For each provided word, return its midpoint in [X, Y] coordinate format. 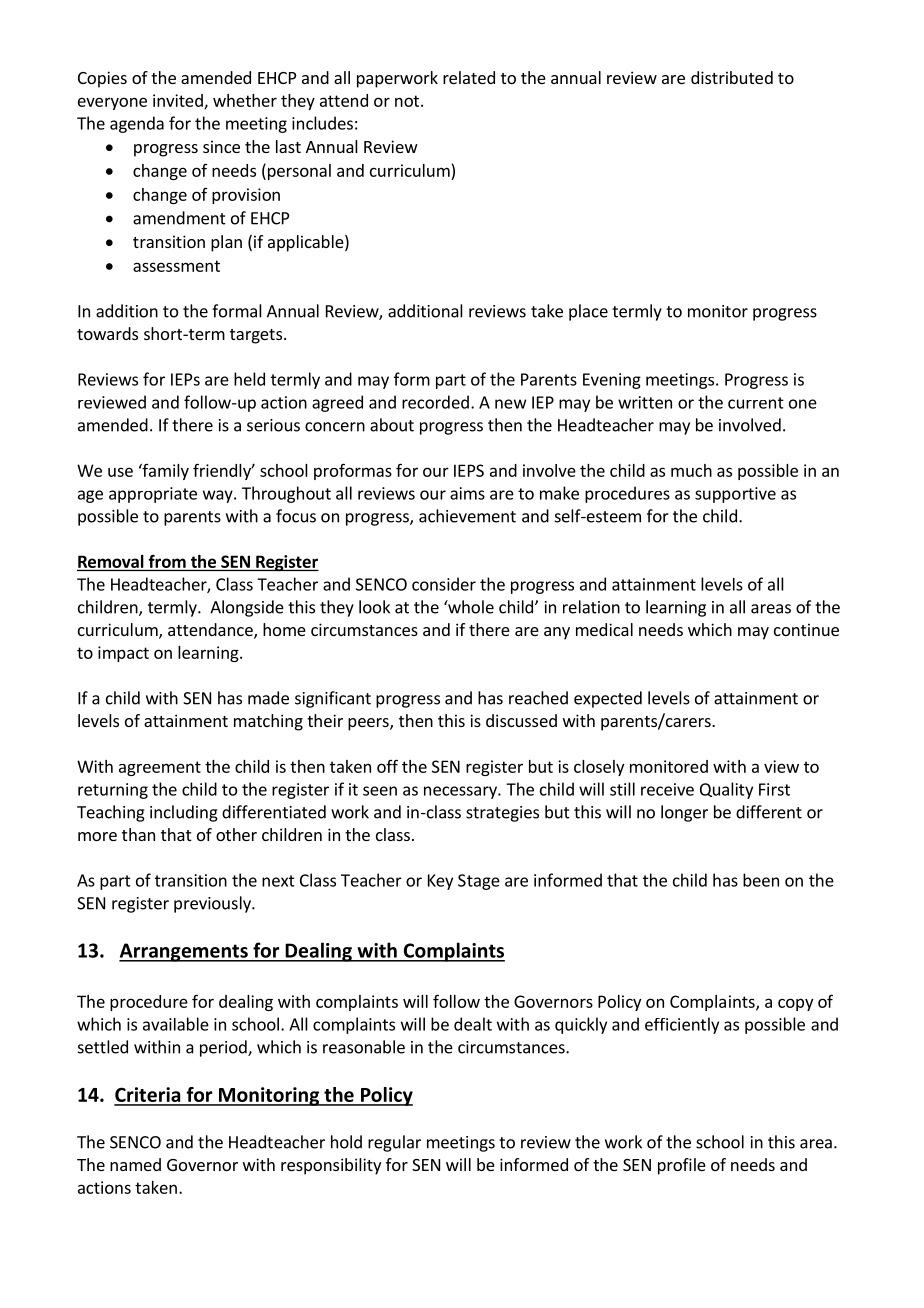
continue [806, 629]
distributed [732, 77]
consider [444, 584]
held [249, 379]
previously [213, 904]
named [135, 1164]
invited [179, 101]
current [756, 403]
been [761, 880]
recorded [435, 402]
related [469, 77]
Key [440, 882]
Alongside [247, 608]
